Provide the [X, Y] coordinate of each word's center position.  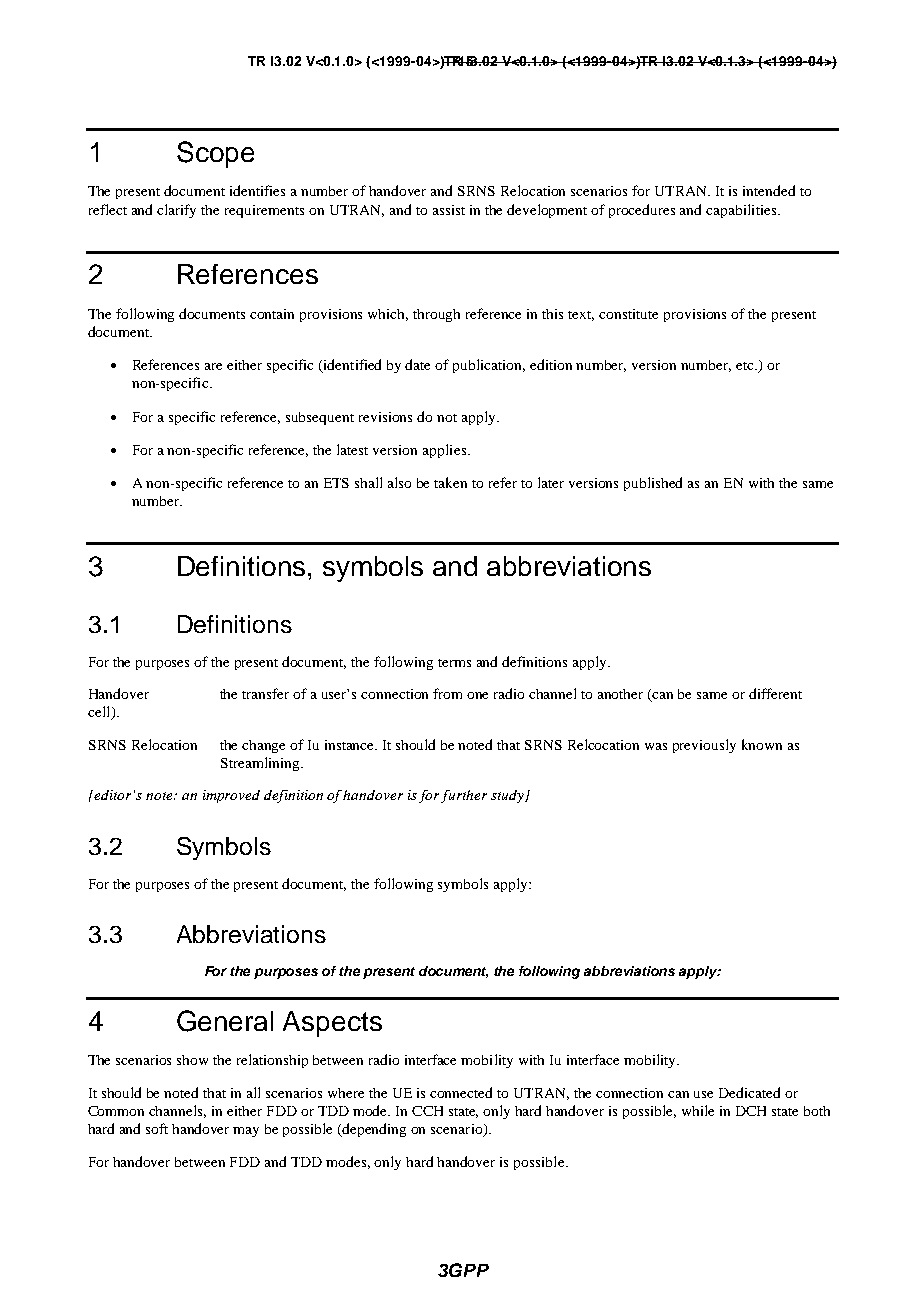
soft [157, 1128]
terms [454, 663]
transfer [265, 693]
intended [769, 190]
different [775, 693]
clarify [176, 211]
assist [449, 210]
